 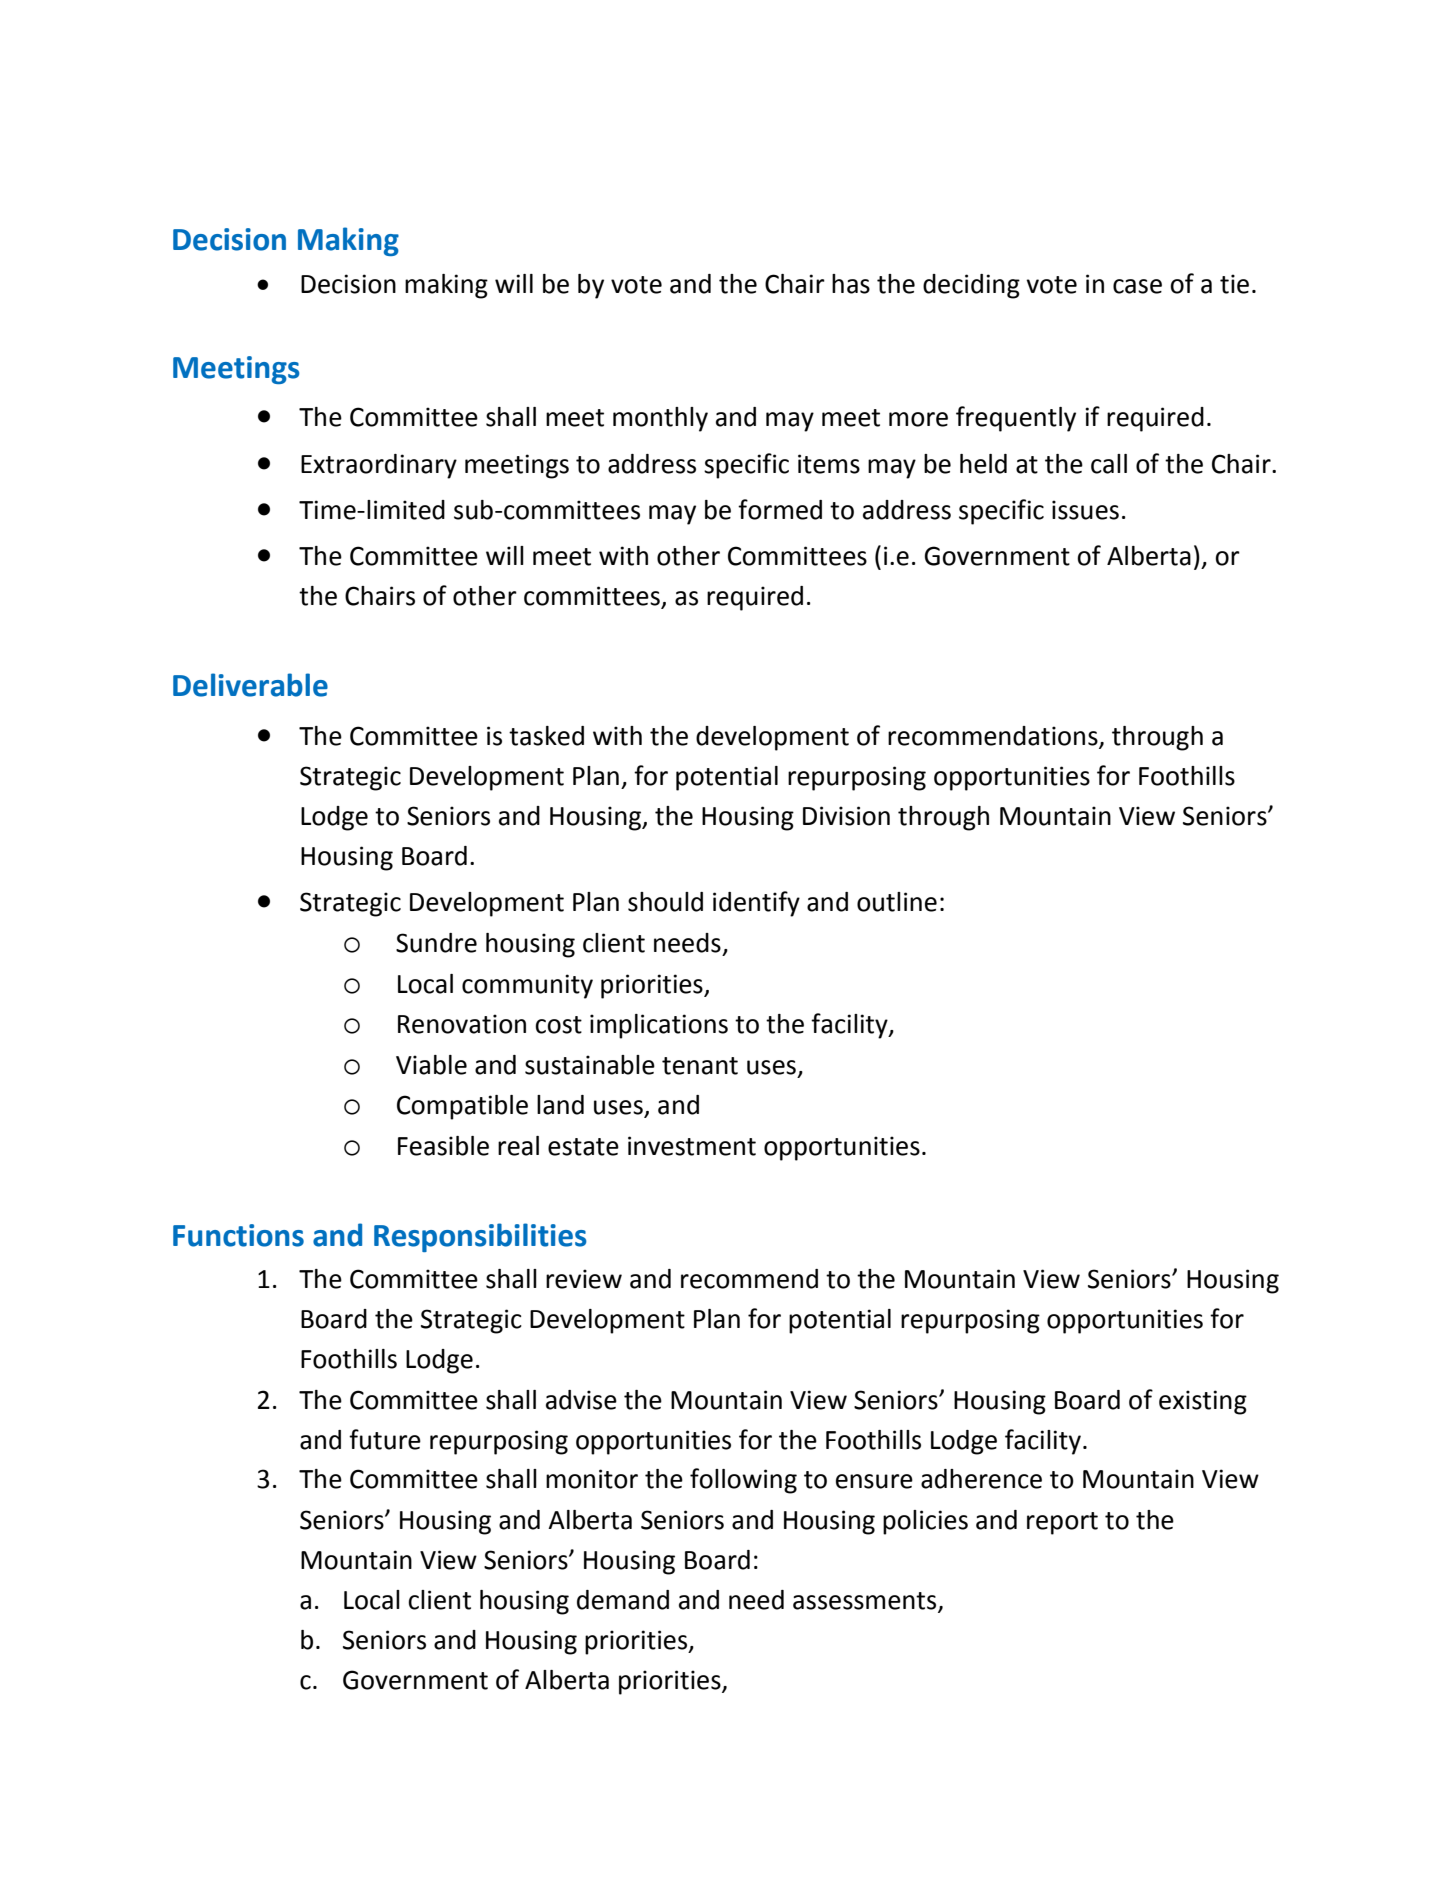 What do you see at coordinates (897, 902) in the screenshot?
I see `outline` at bounding box center [897, 902].
